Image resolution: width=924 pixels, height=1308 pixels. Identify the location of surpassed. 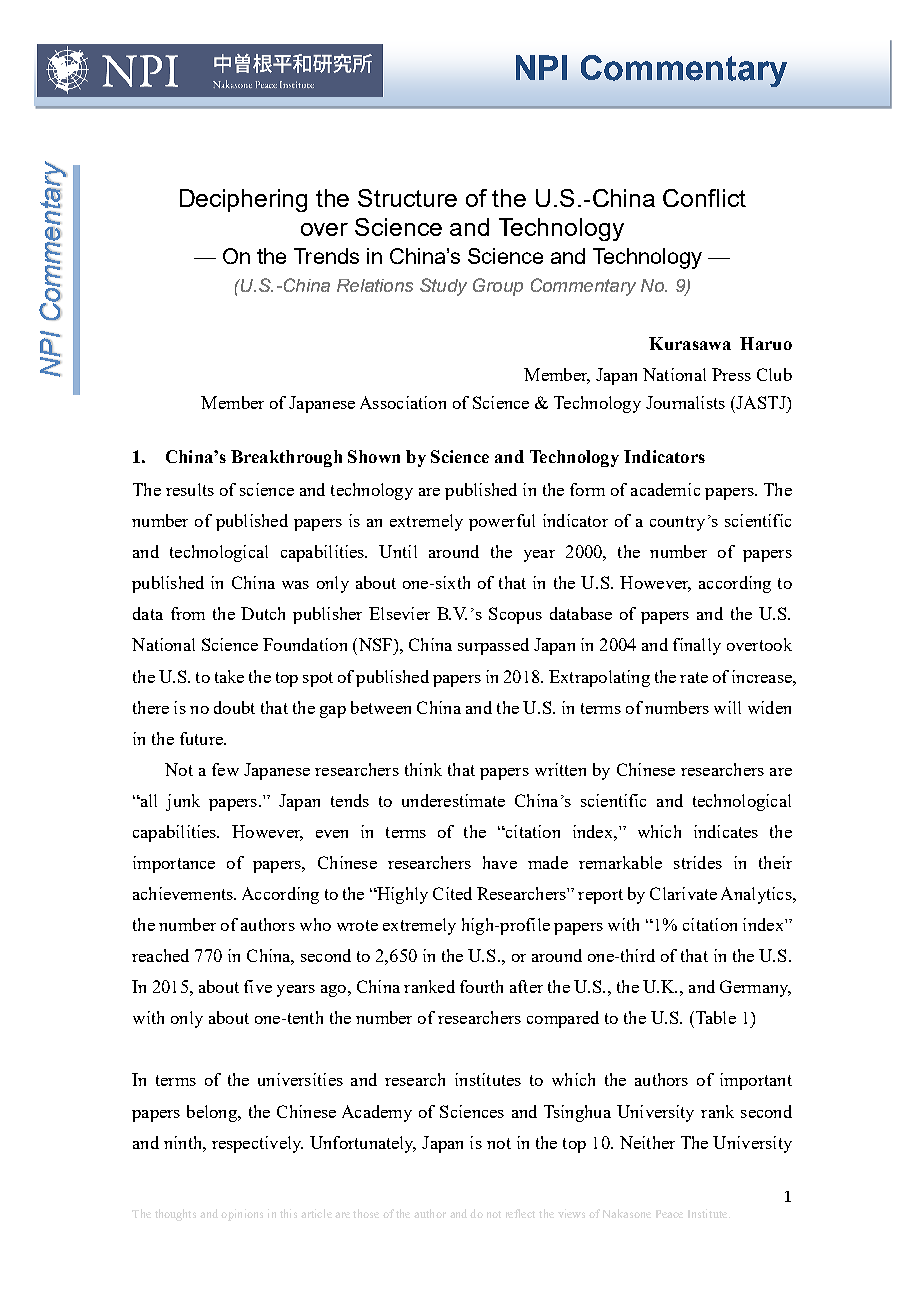
(493, 646).
